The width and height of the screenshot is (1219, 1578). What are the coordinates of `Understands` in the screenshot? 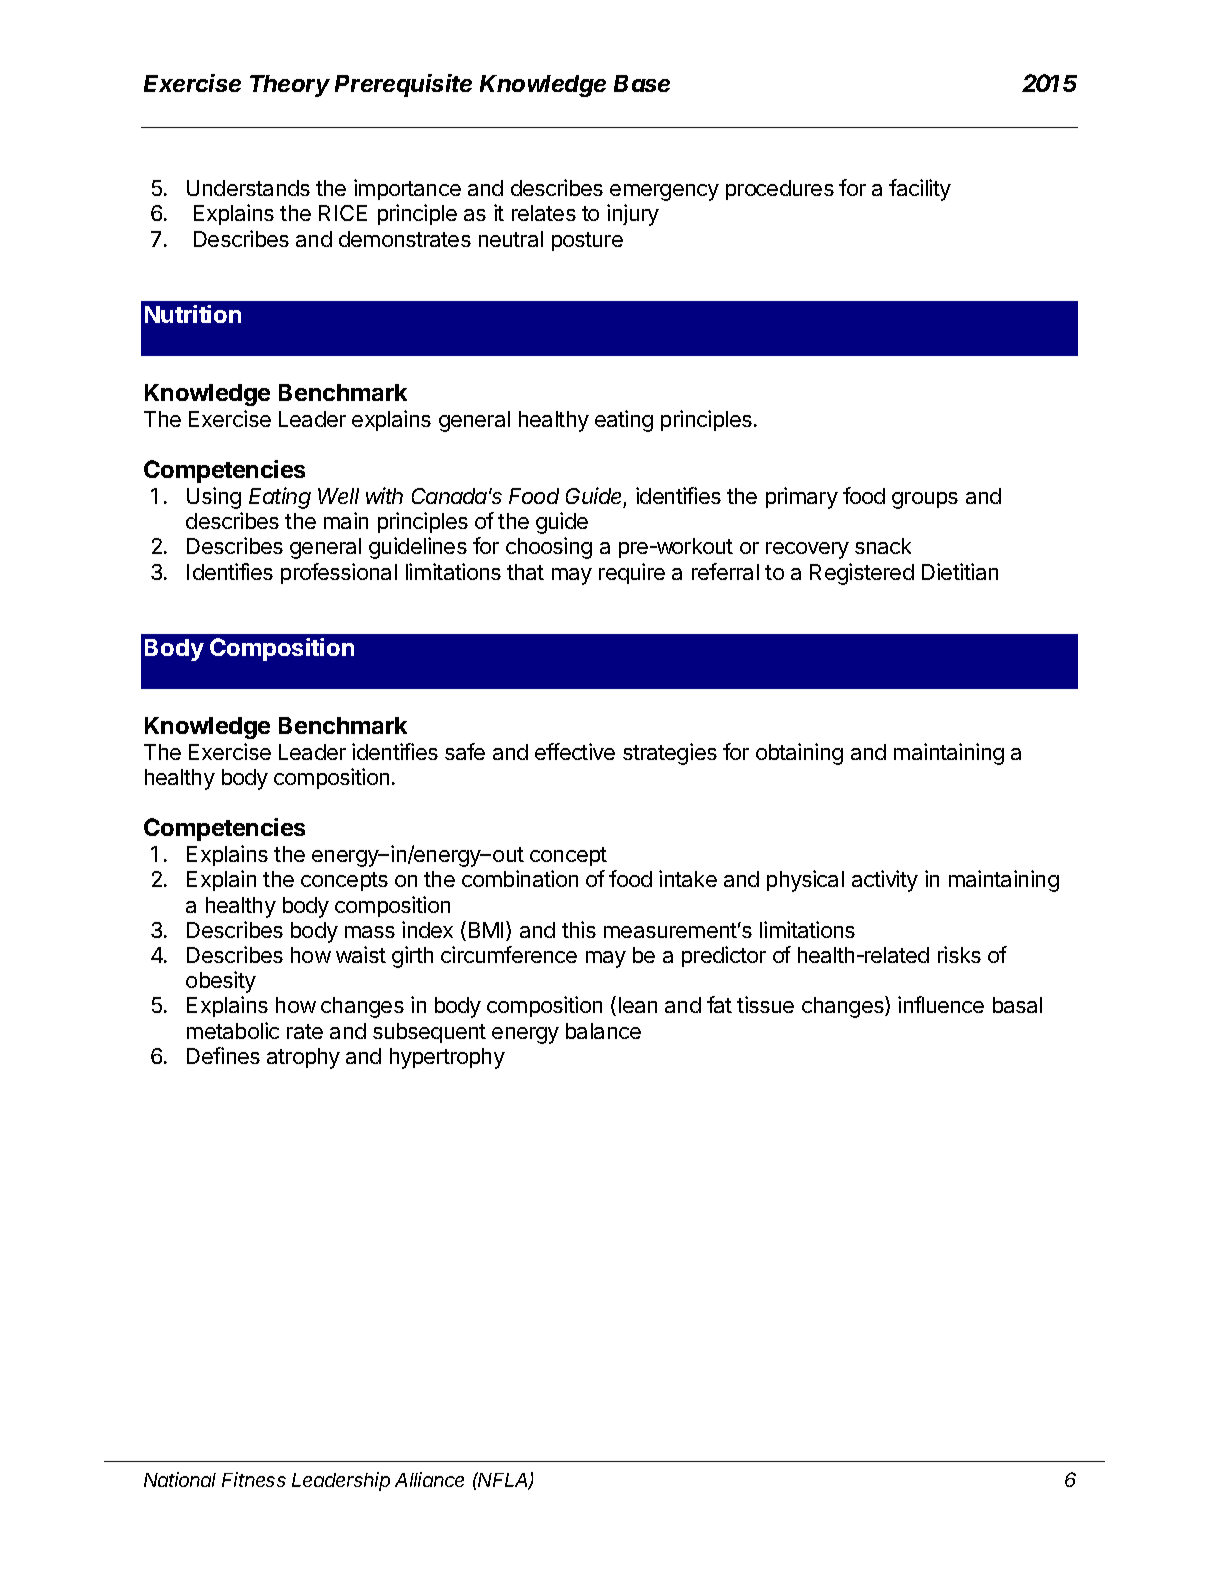 It's located at (248, 188).
